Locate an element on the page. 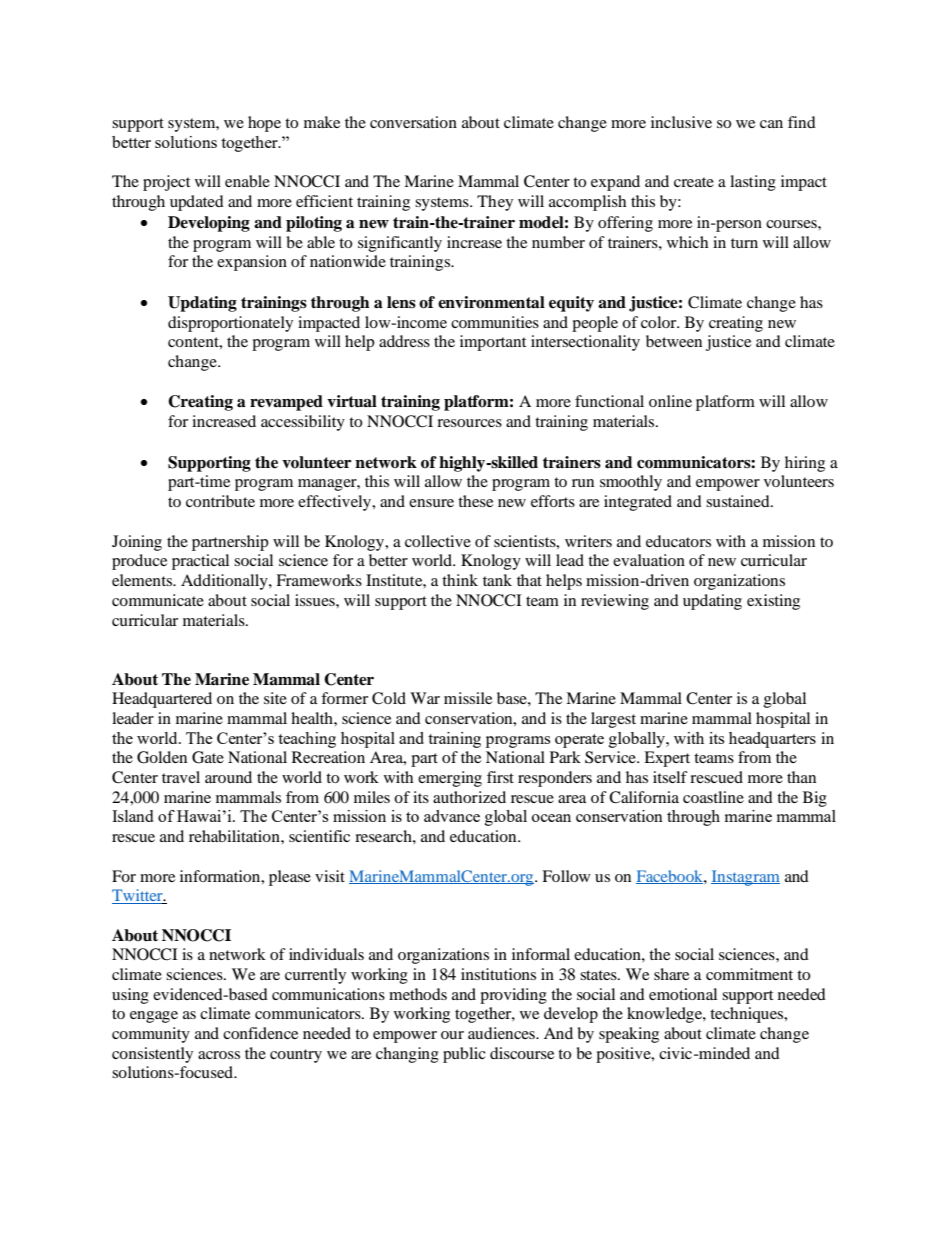  hope is located at coordinates (264, 124).
